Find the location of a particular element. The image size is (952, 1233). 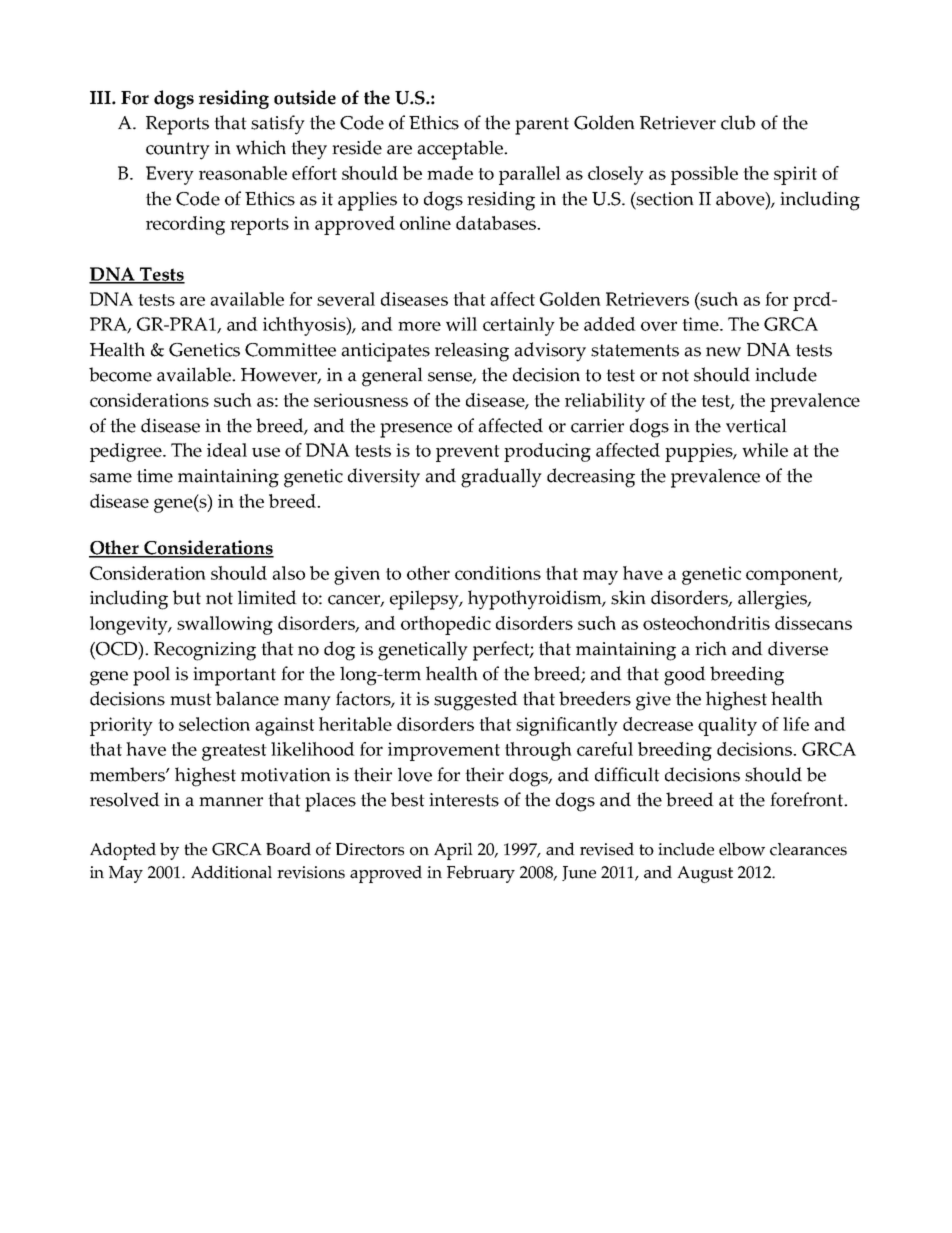

April is located at coordinates (453, 851).
